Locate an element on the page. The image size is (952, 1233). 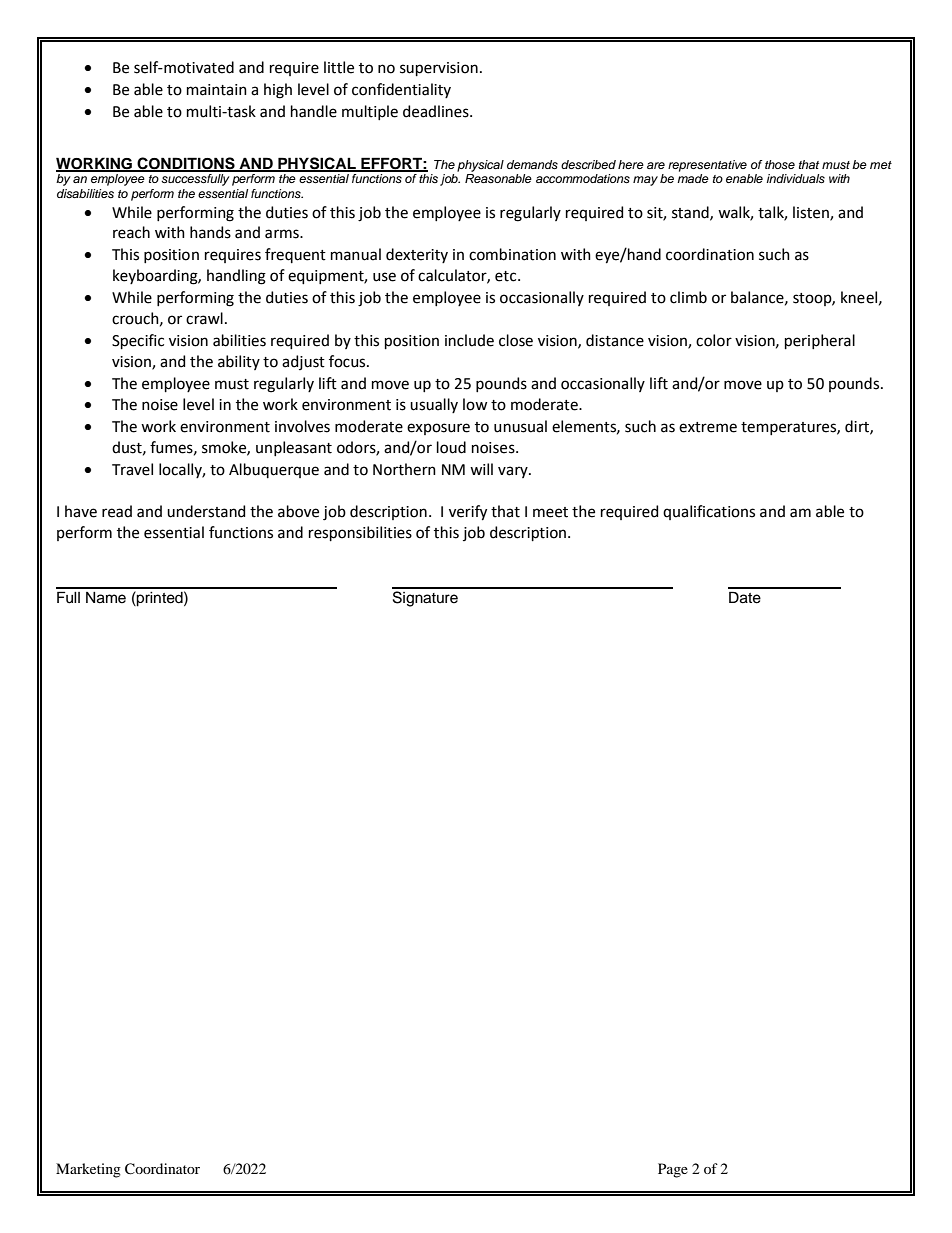
Date is located at coordinates (745, 597).
